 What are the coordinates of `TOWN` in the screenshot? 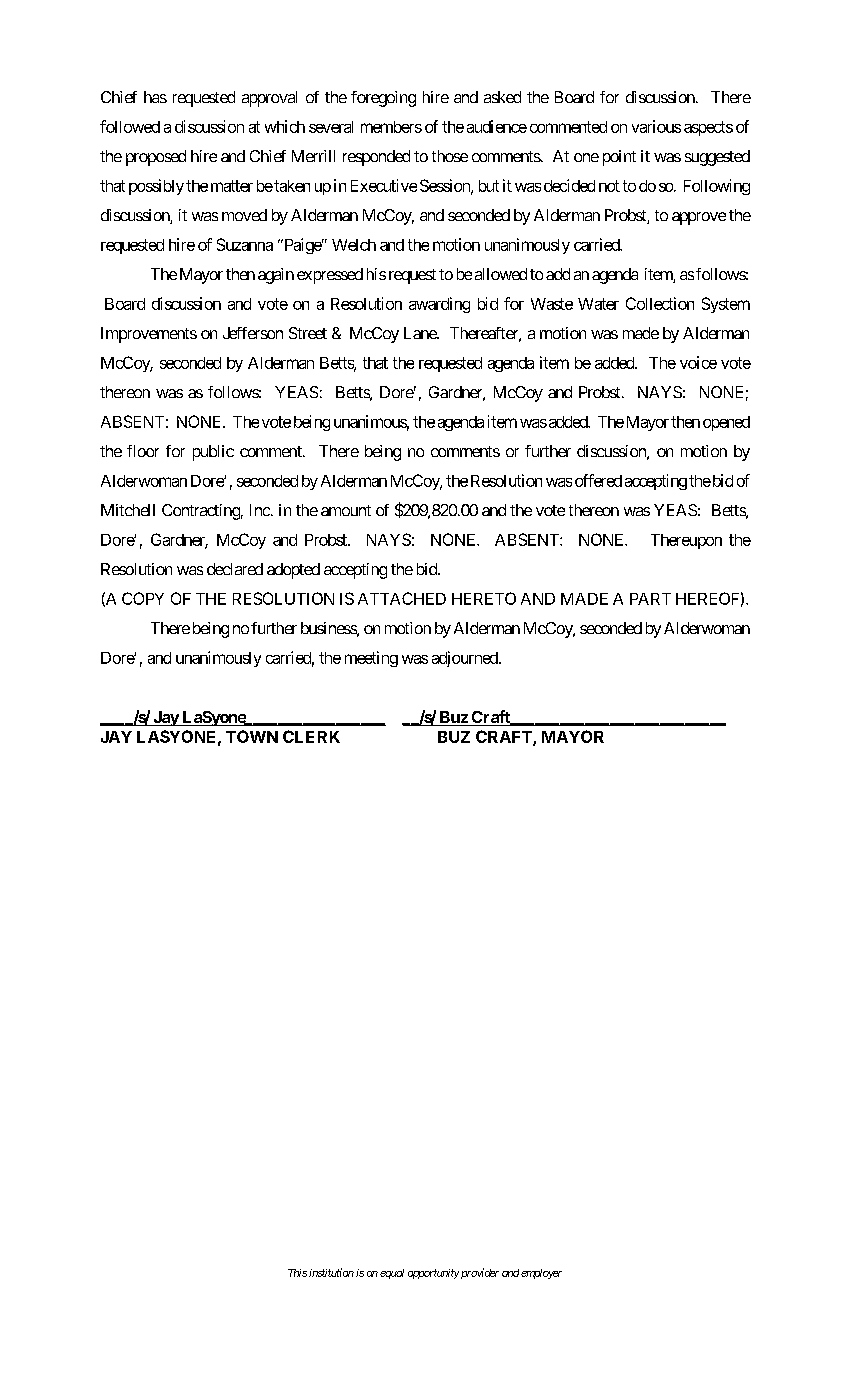 It's located at (252, 736).
